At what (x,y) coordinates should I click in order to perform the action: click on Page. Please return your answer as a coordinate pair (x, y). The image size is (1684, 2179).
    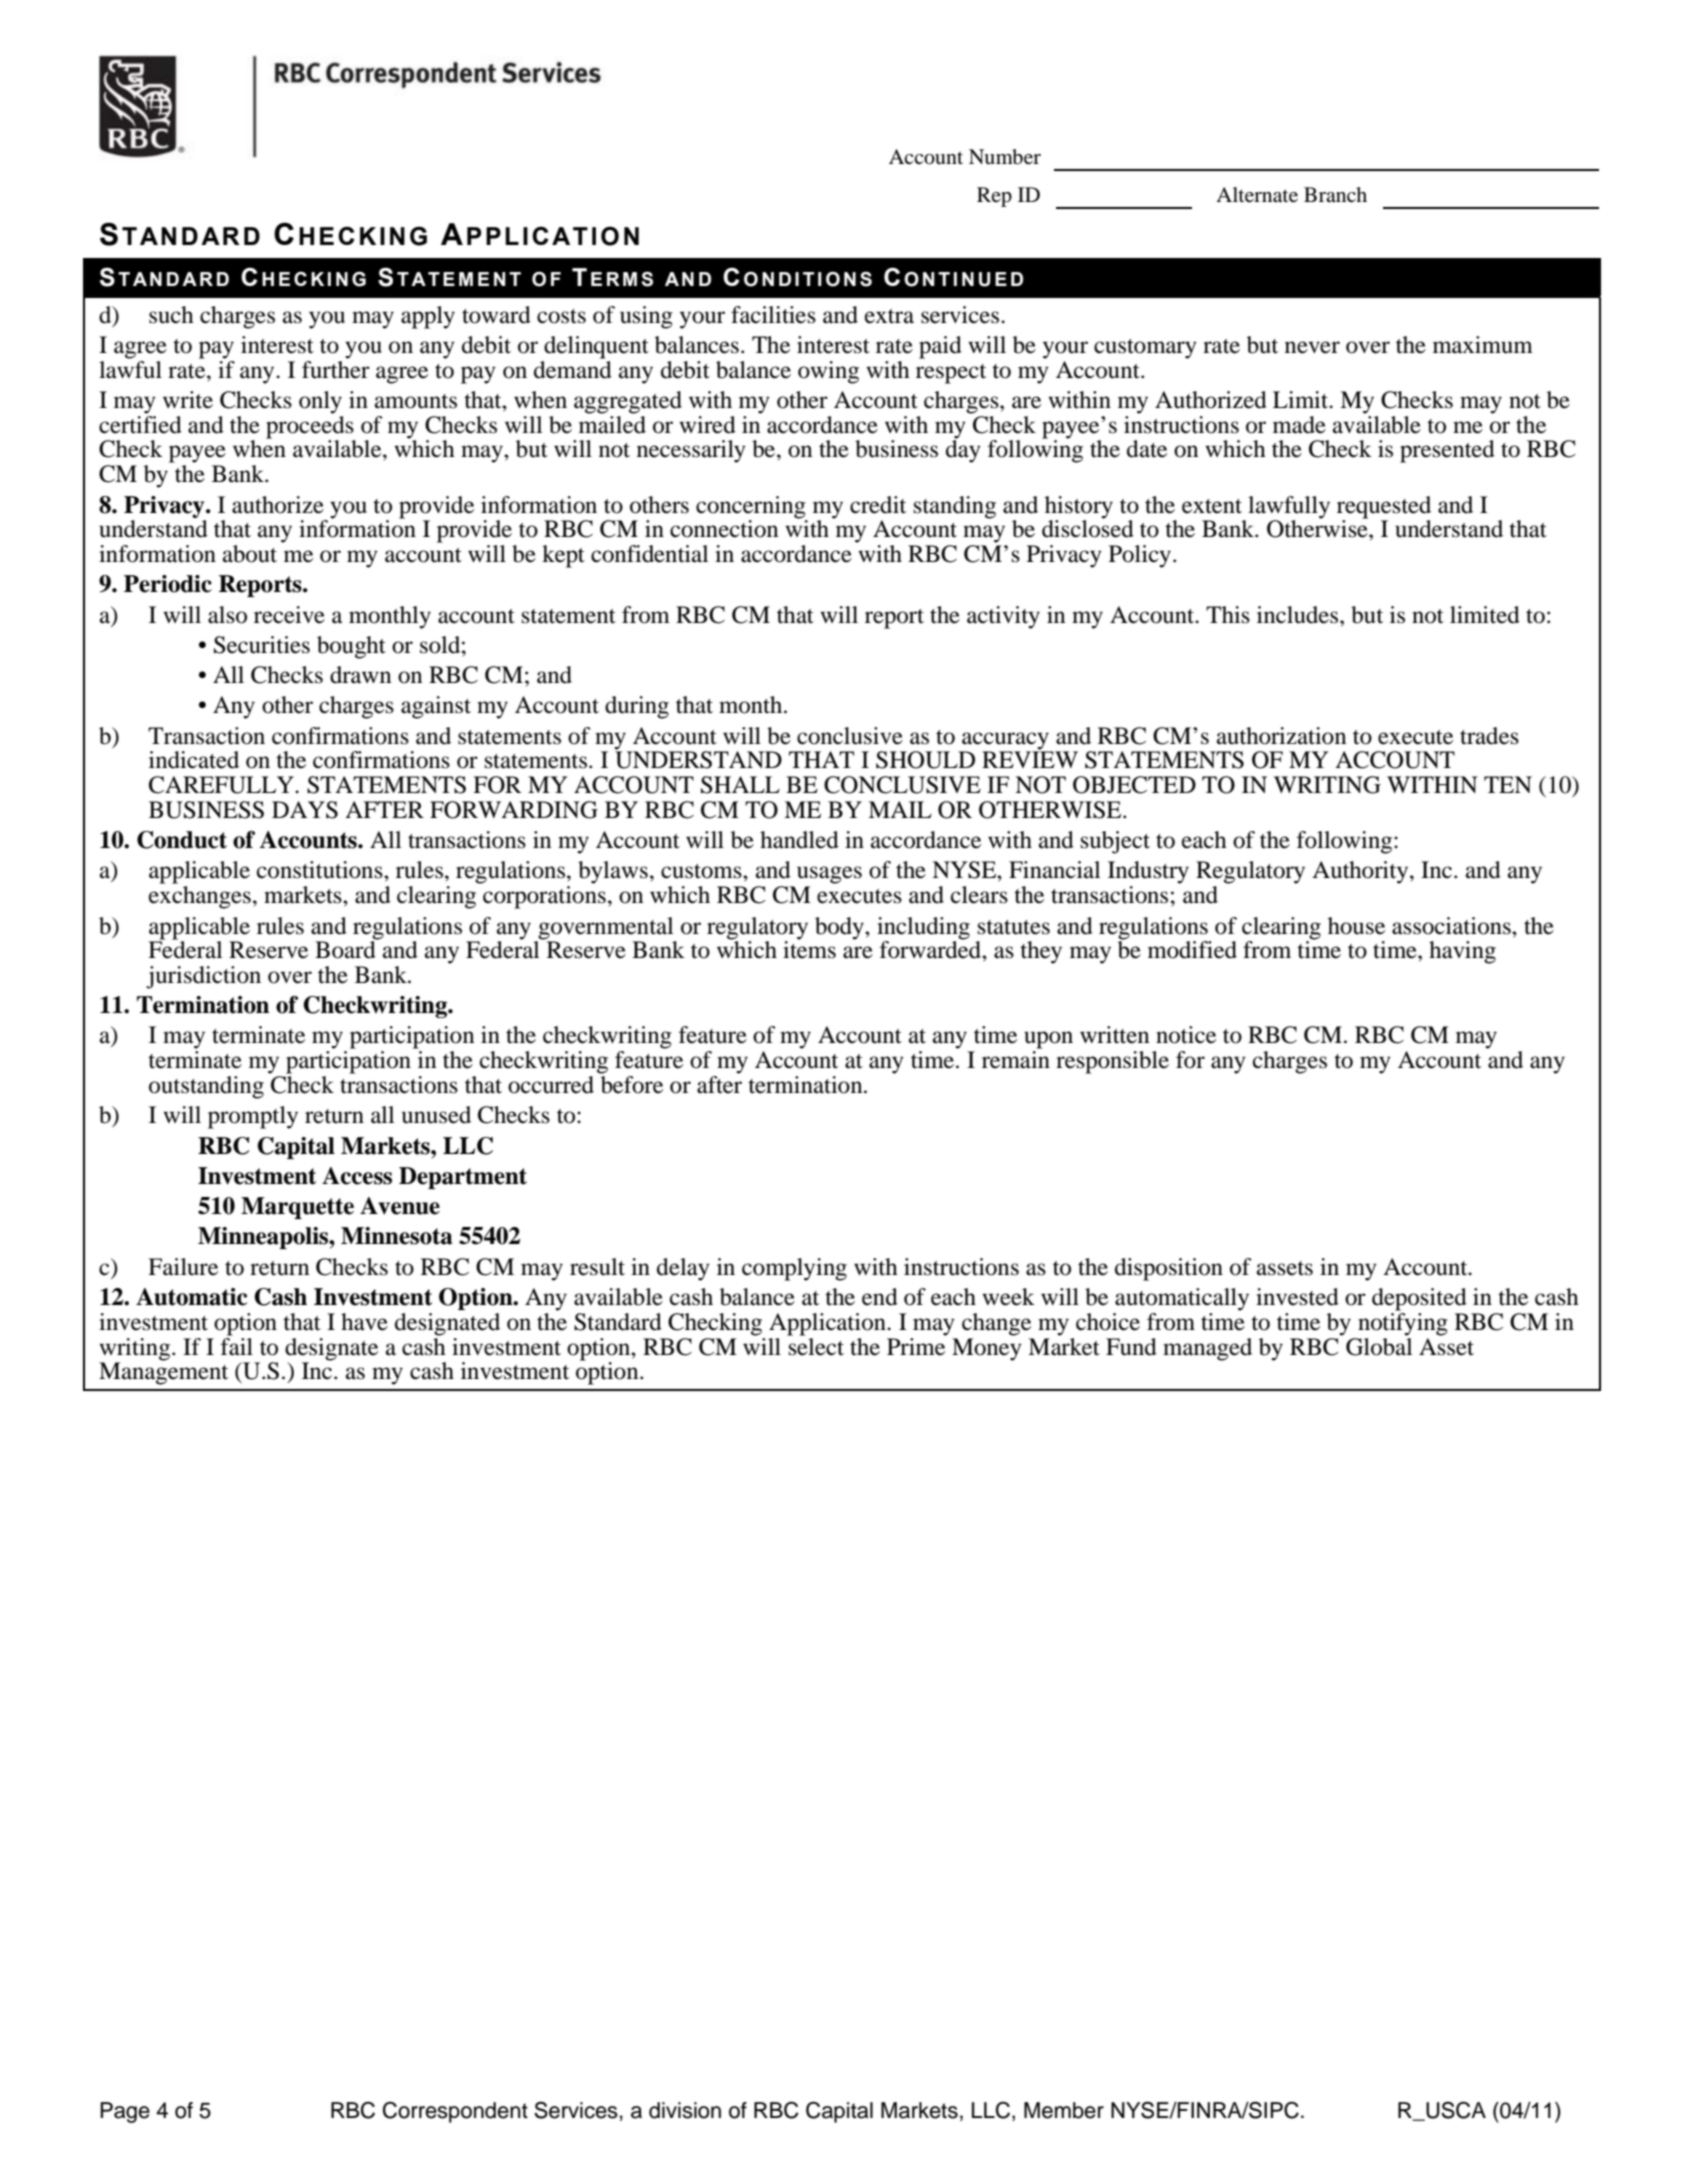
    Looking at the image, I should click on (125, 2112).
